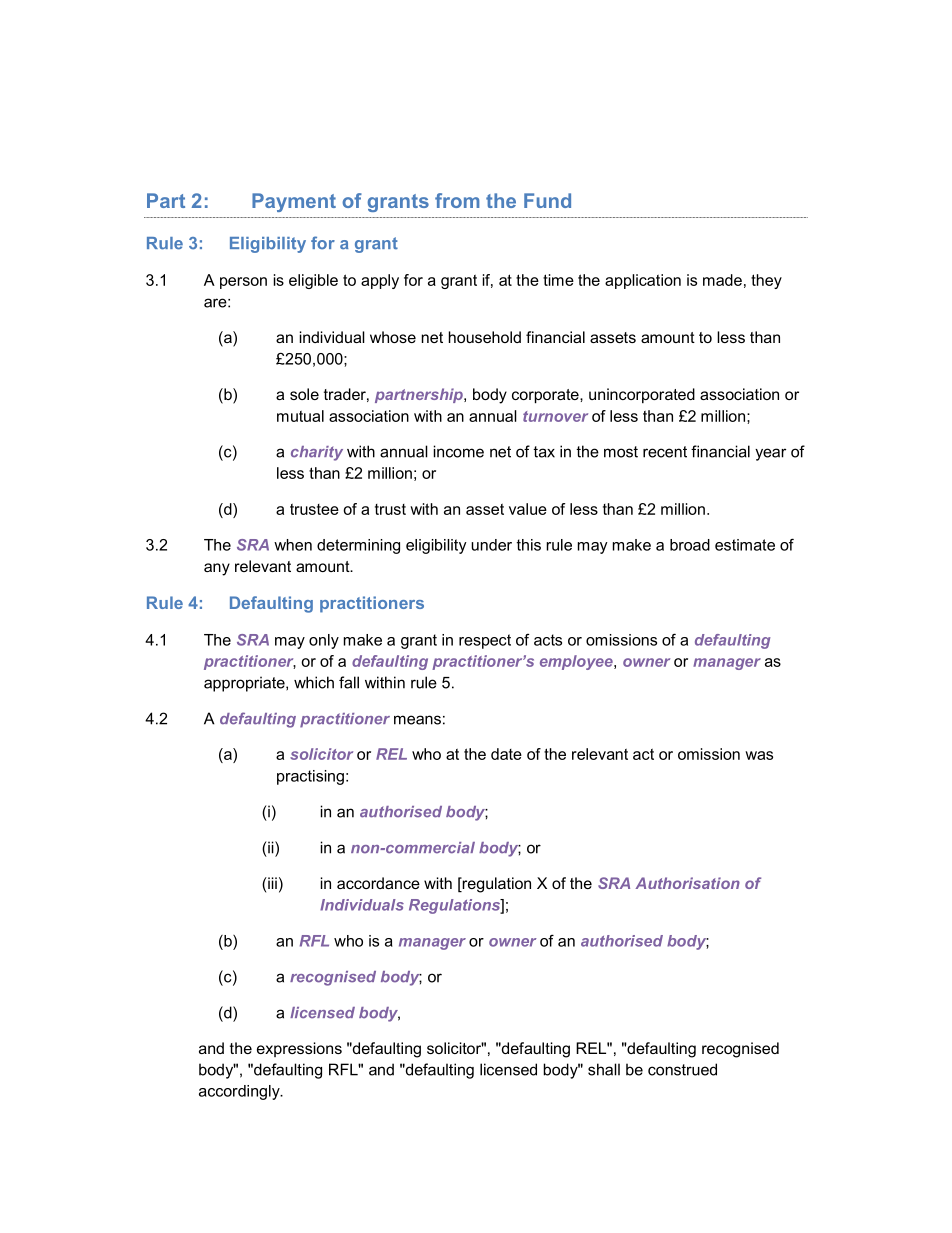  Describe the element at coordinates (690, 545) in the document. I see `broad` at that location.
